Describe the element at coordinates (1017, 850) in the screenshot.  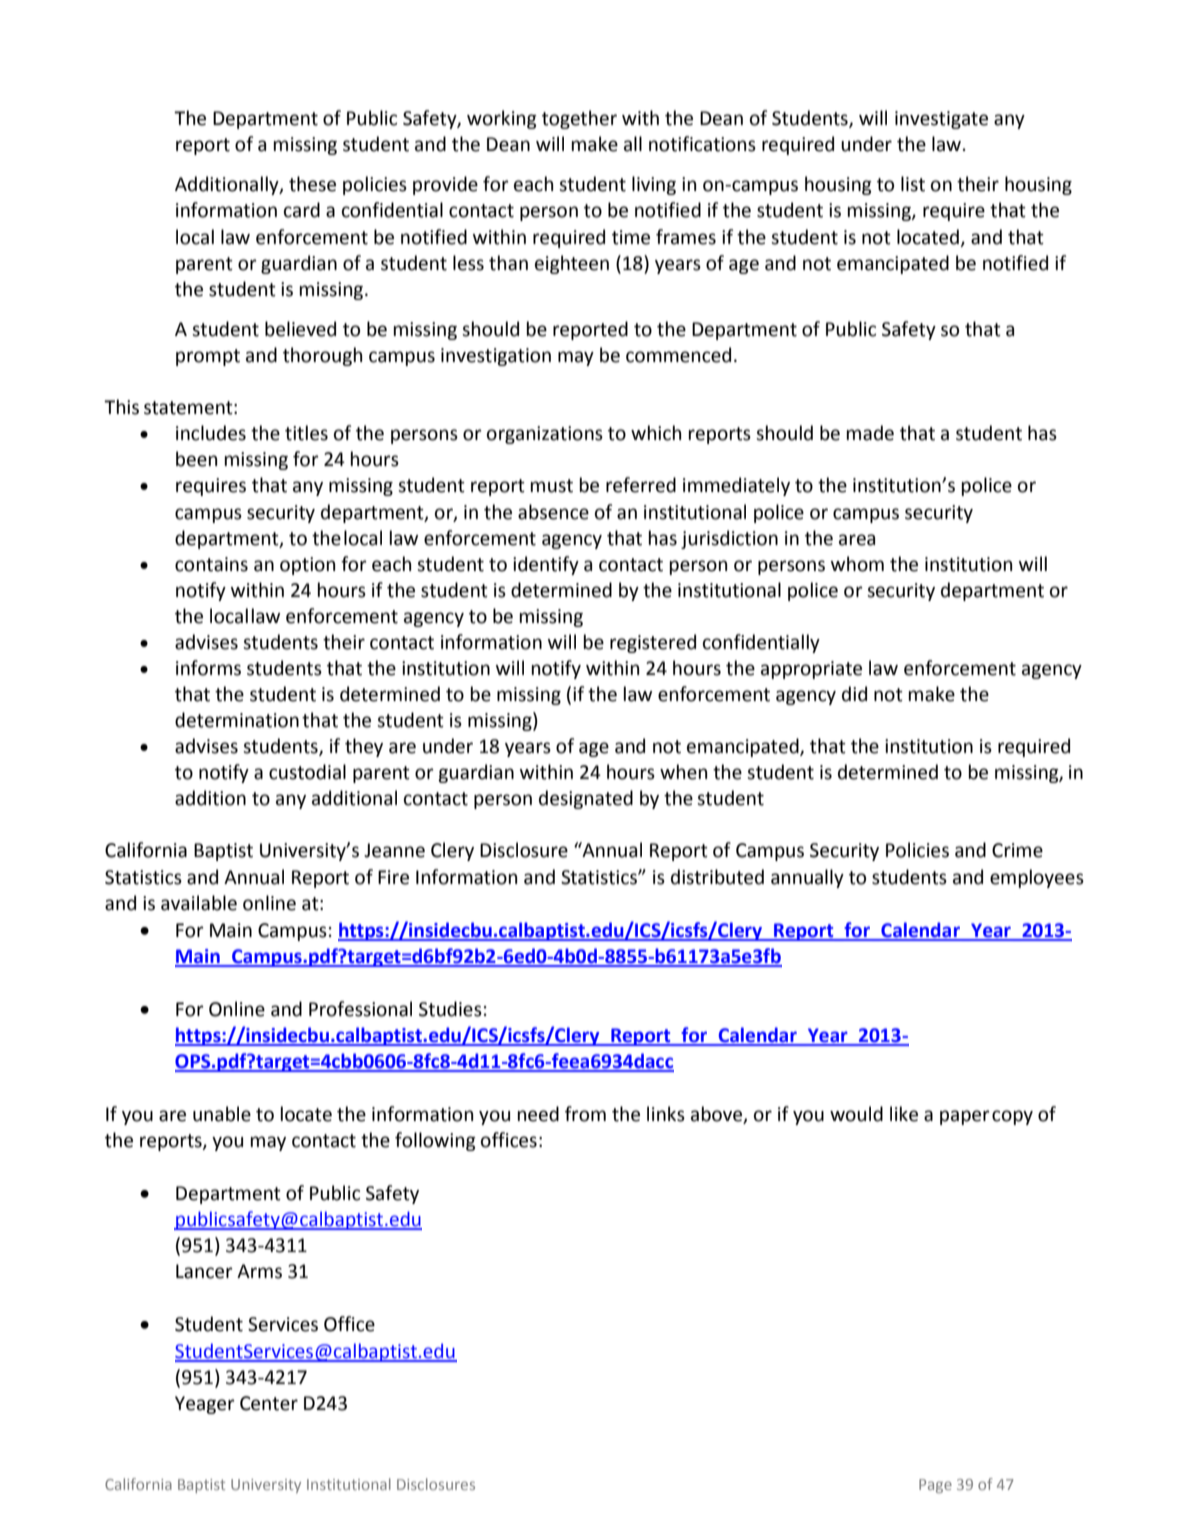
I see `Crime` at that location.
